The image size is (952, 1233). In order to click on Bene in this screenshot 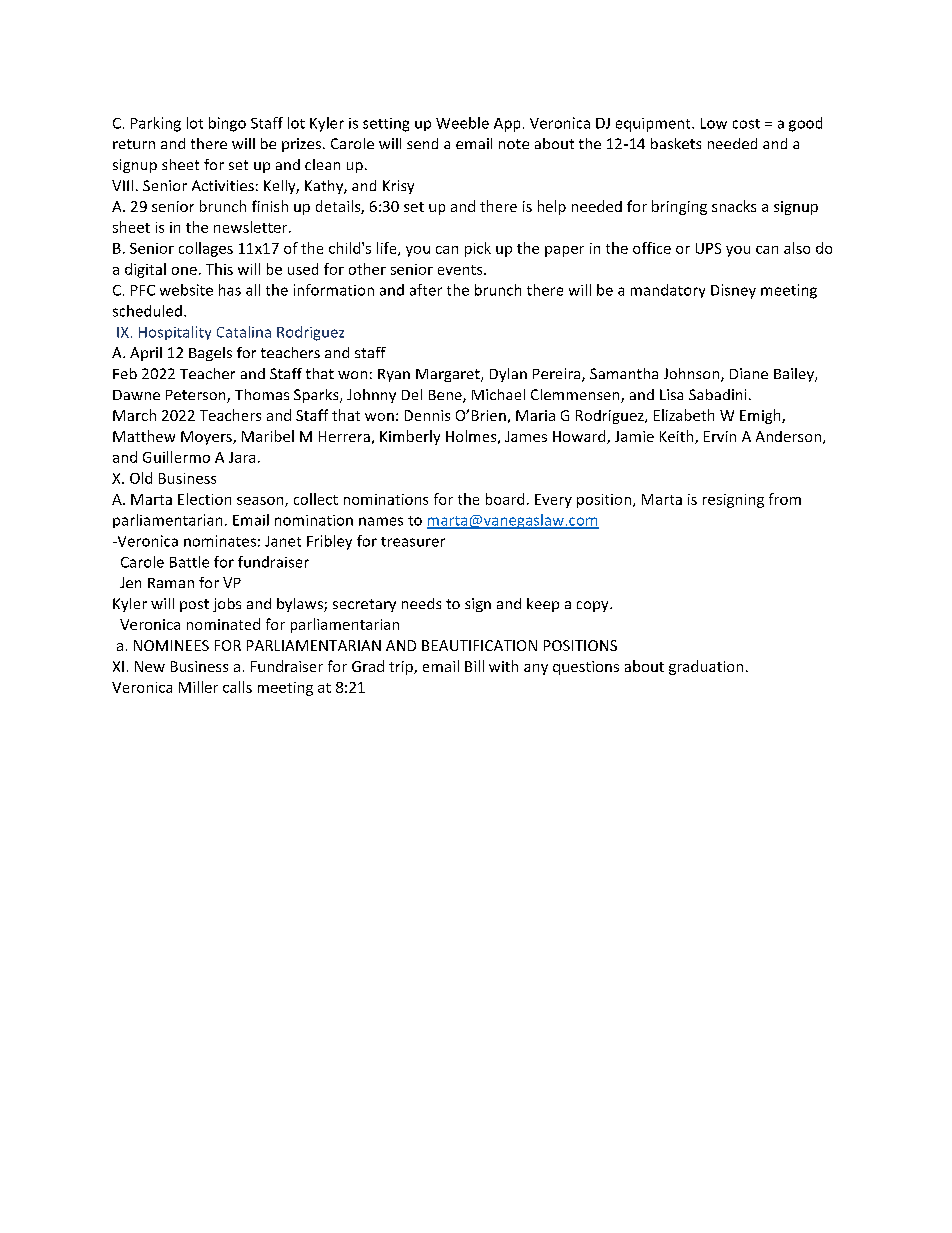, I will do `click(446, 396)`.
